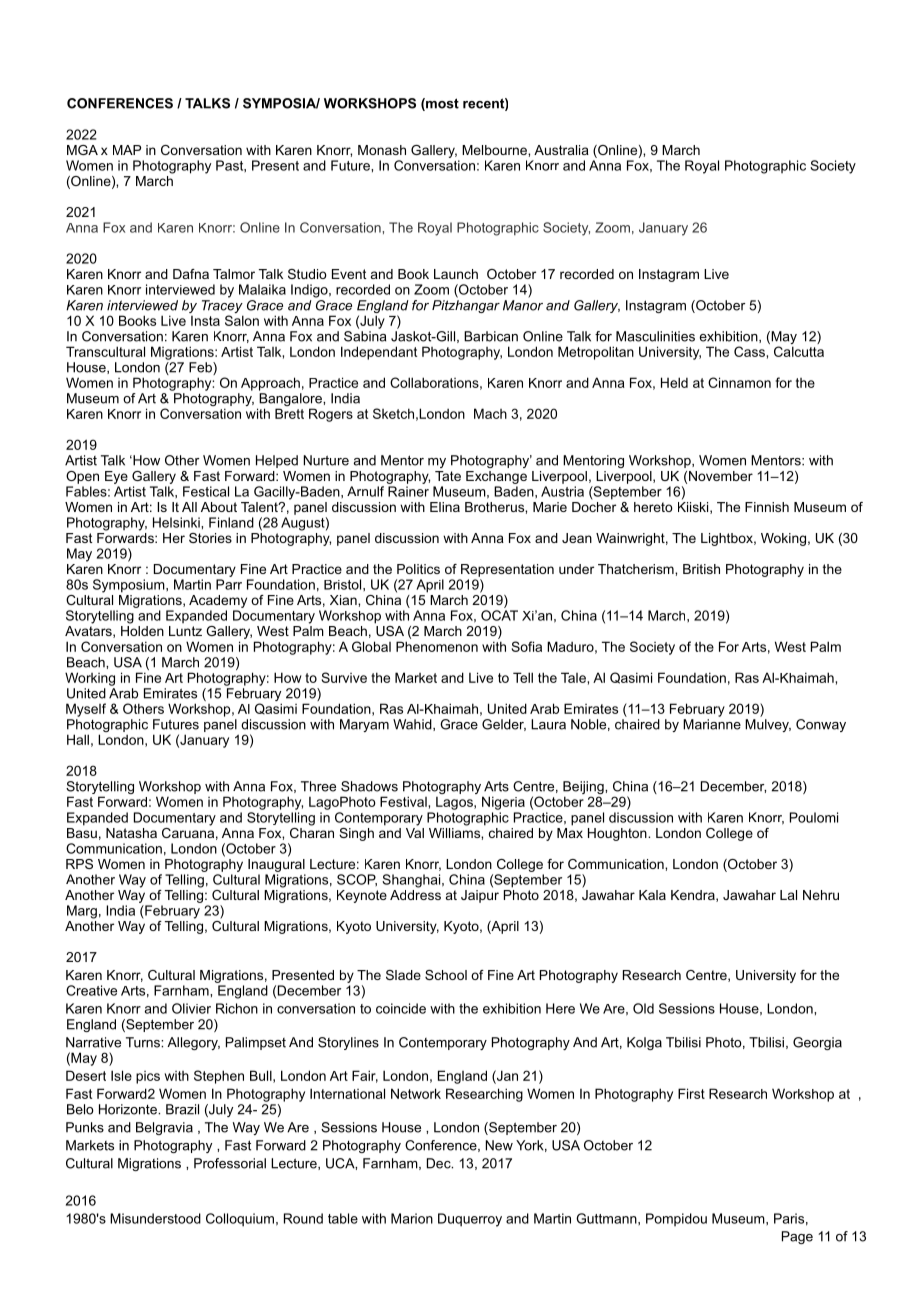 This screenshot has width=924, height=1307. I want to click on MAP, so click(127, 150).
